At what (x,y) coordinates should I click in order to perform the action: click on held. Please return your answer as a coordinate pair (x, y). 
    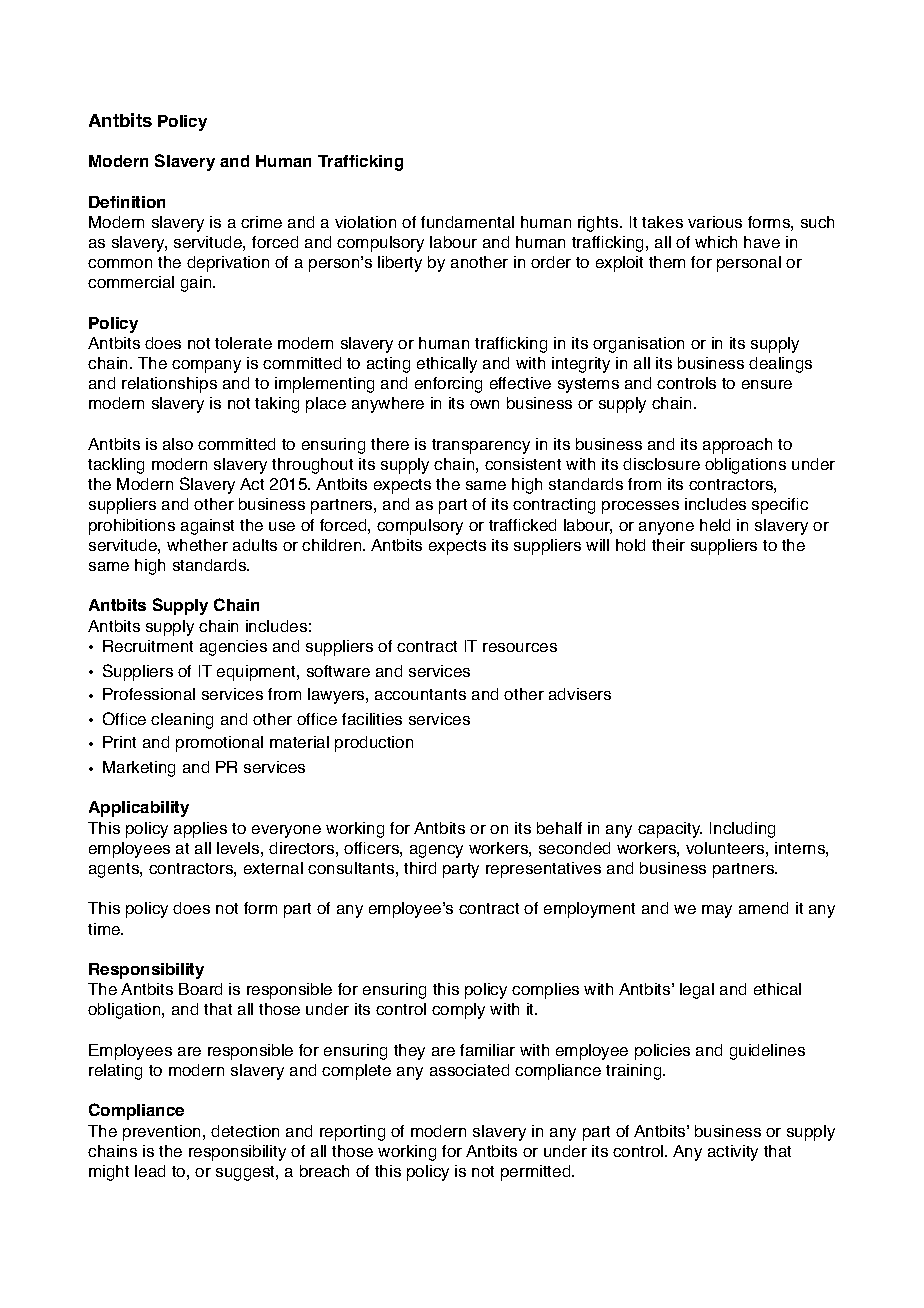
    Looking at the image, I should click on (715, 525).
